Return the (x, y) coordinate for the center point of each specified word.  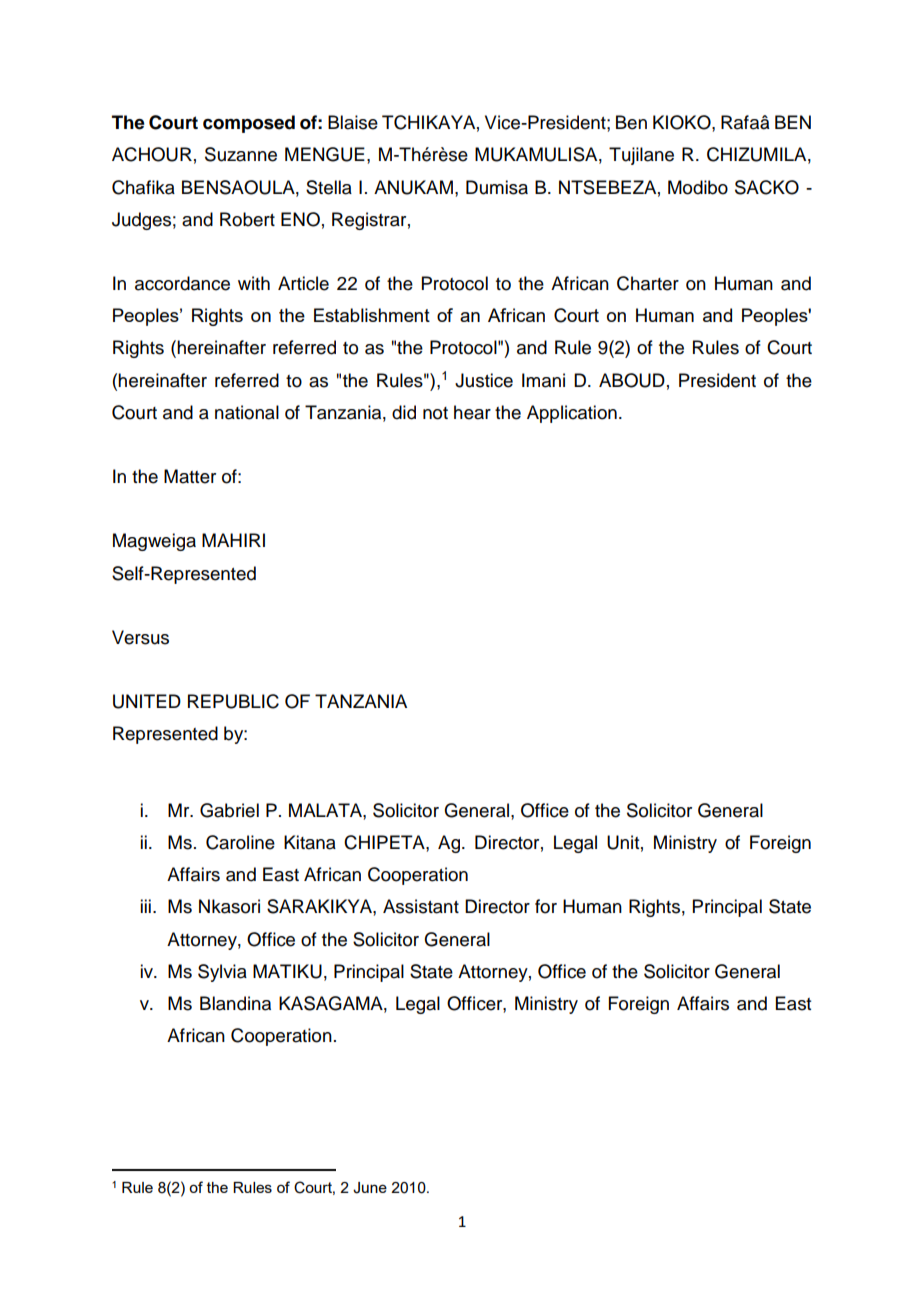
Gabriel (229, 810)
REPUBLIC (233, 701)
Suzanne (241, 154)
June (370, 1188)
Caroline (240, 842)
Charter (648, 283)
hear (472, 412)
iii (145, 906)
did (404, 412)
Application (572, 414)
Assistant (421, 906)
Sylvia (222, 973)
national (247, 412)
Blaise (353, 122)
